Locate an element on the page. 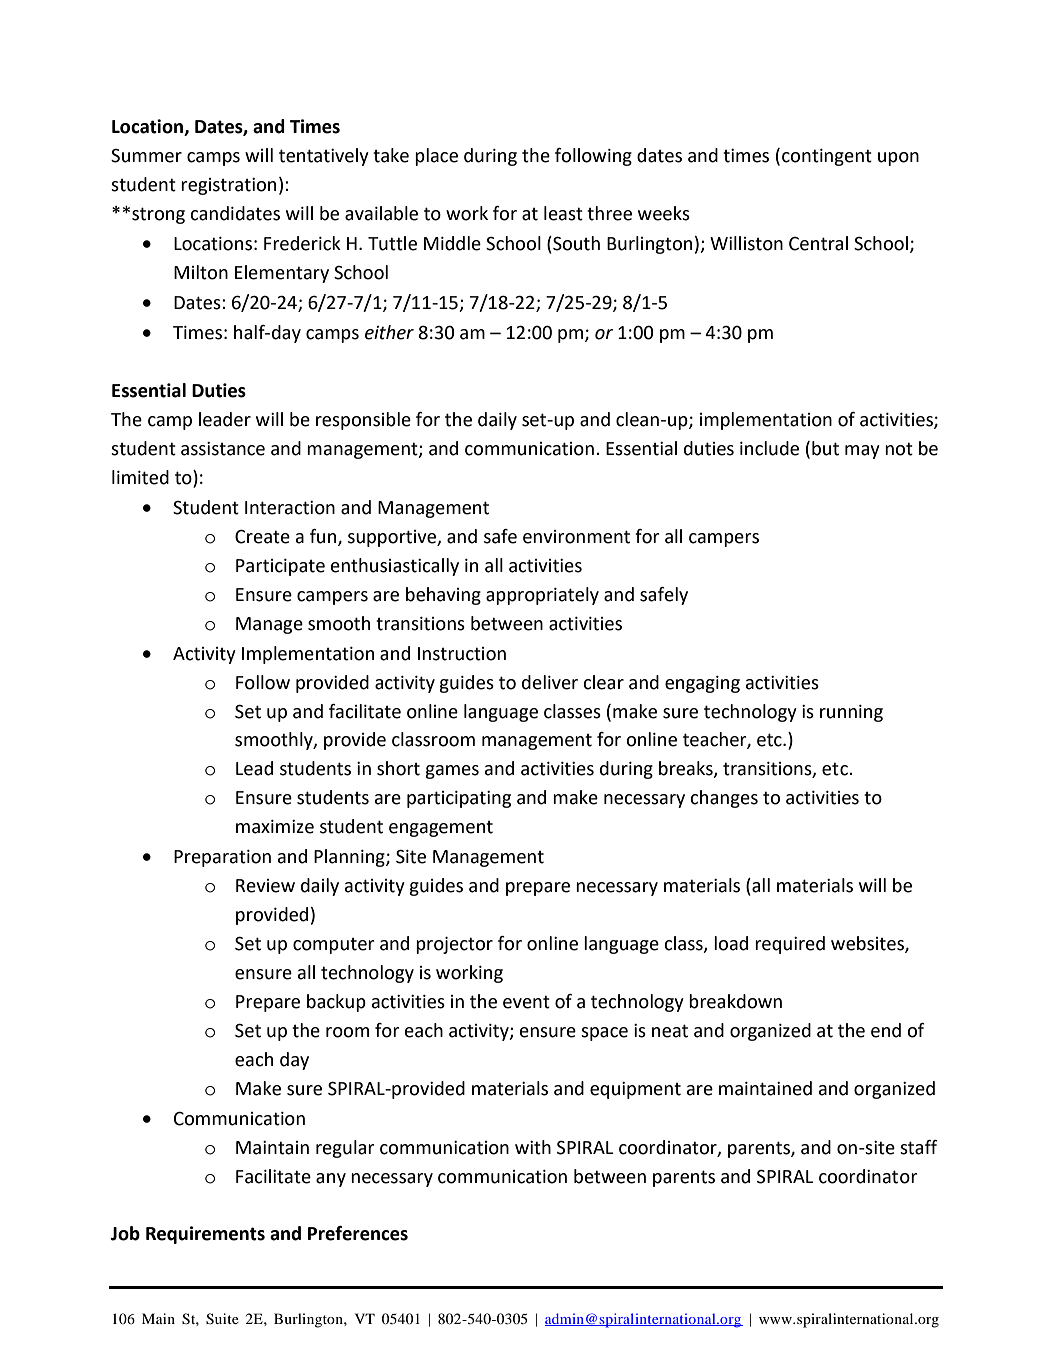 This document has height=1360, width=1051. registration is located at coordinates (228, 186).
